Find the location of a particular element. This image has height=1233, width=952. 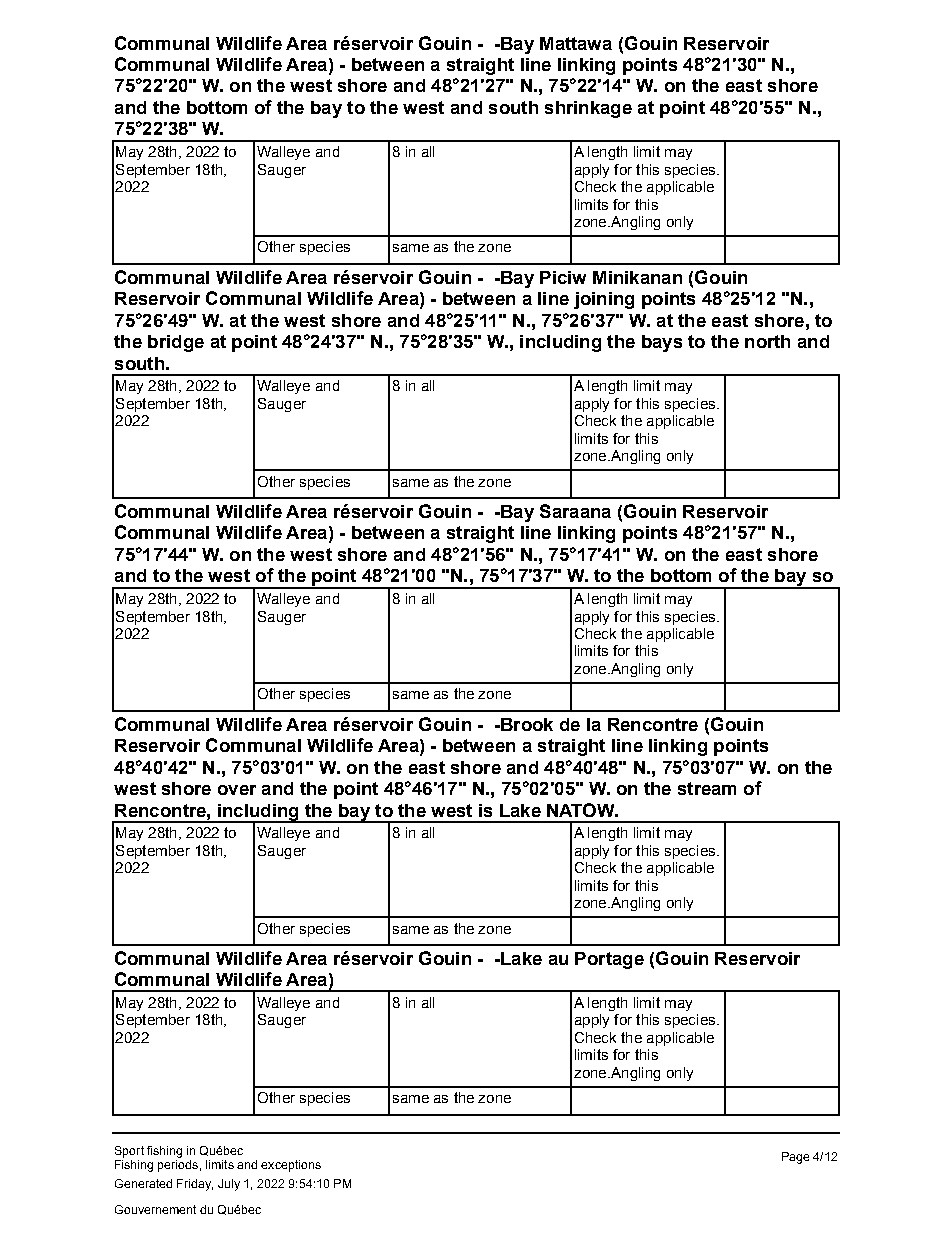

stream is located at coordinates (707, 788).
